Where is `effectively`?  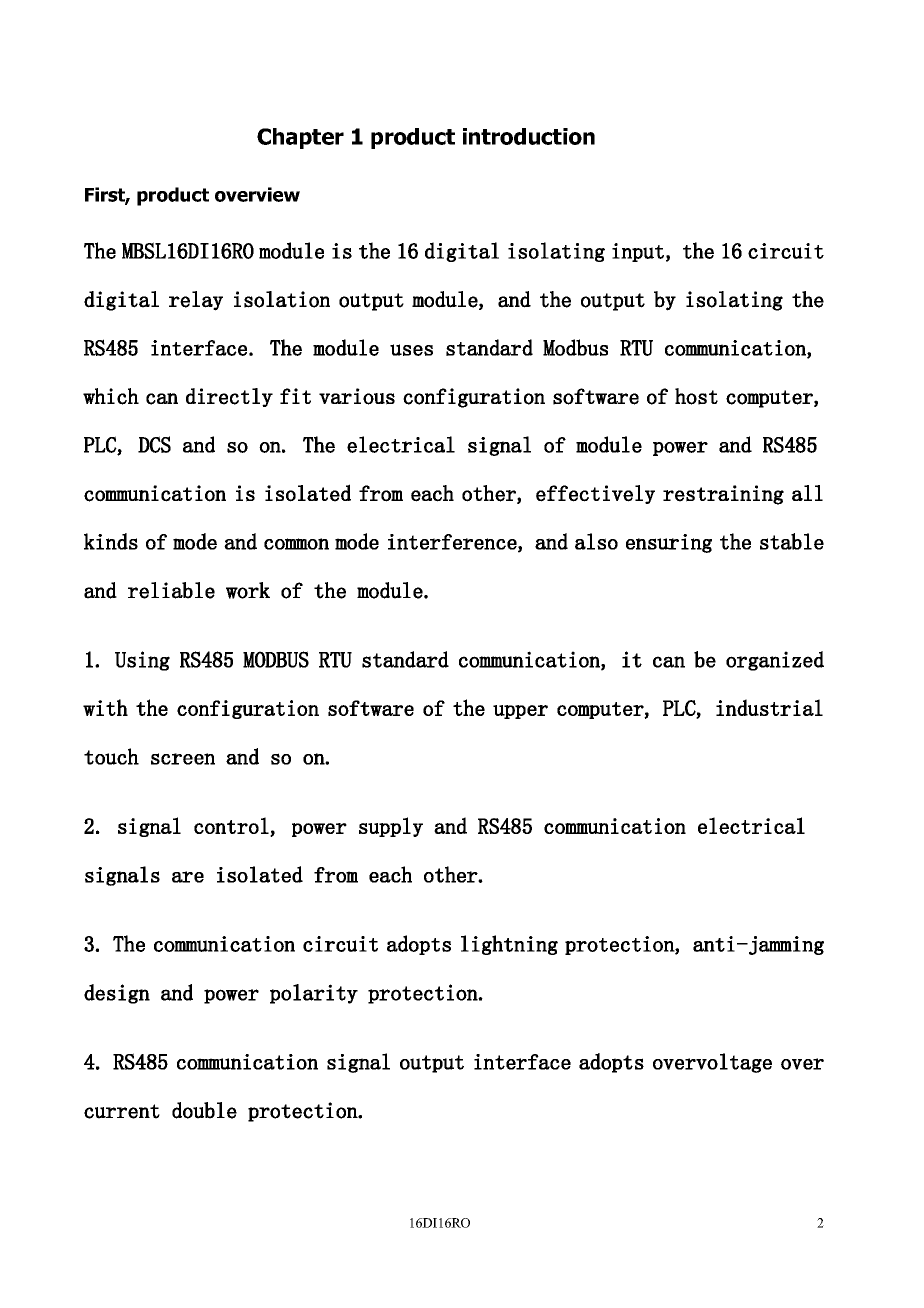 effectively is located at coordinates (595, 494).
